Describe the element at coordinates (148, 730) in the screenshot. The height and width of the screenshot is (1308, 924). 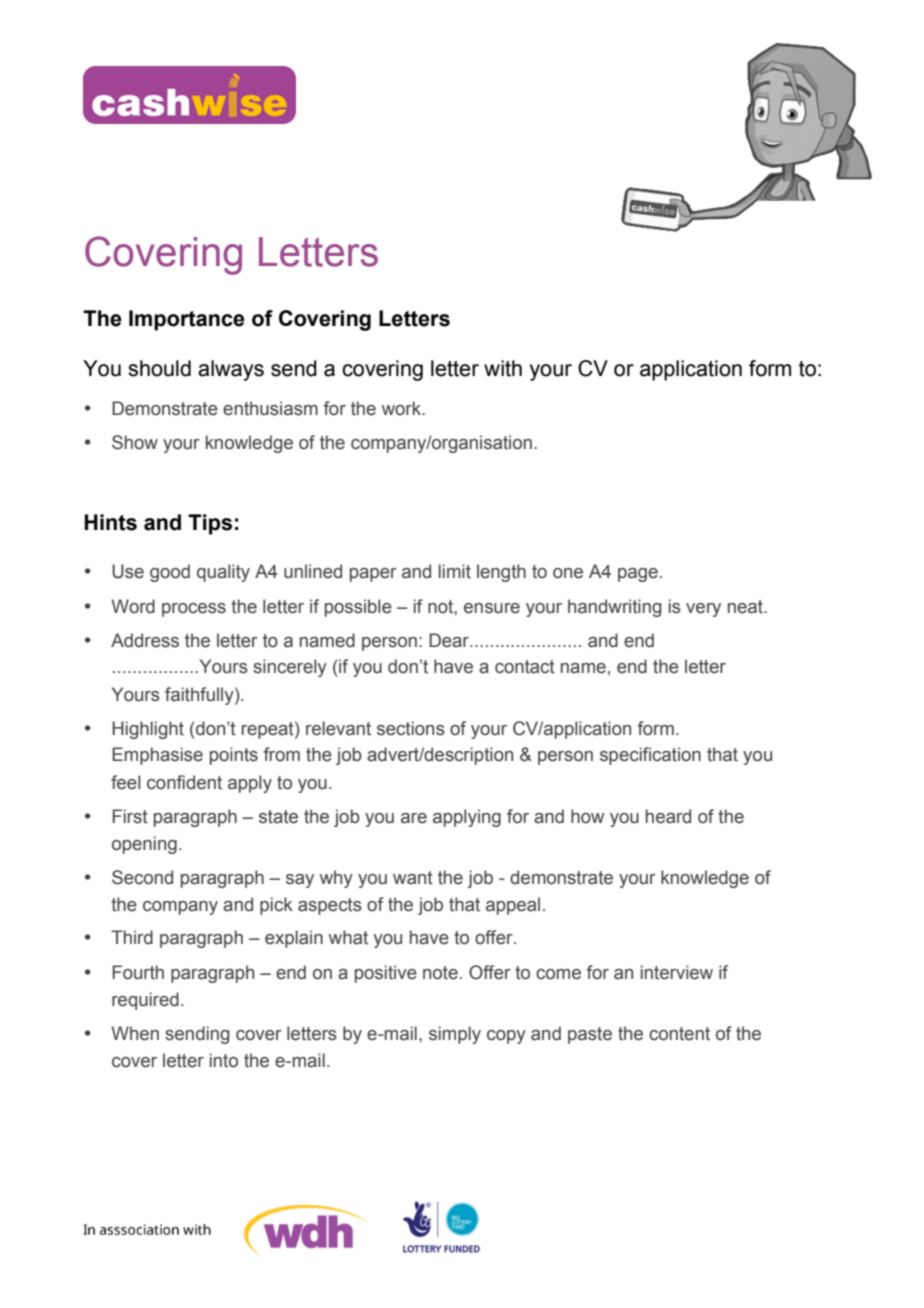
I see `Highlight` at that location.
